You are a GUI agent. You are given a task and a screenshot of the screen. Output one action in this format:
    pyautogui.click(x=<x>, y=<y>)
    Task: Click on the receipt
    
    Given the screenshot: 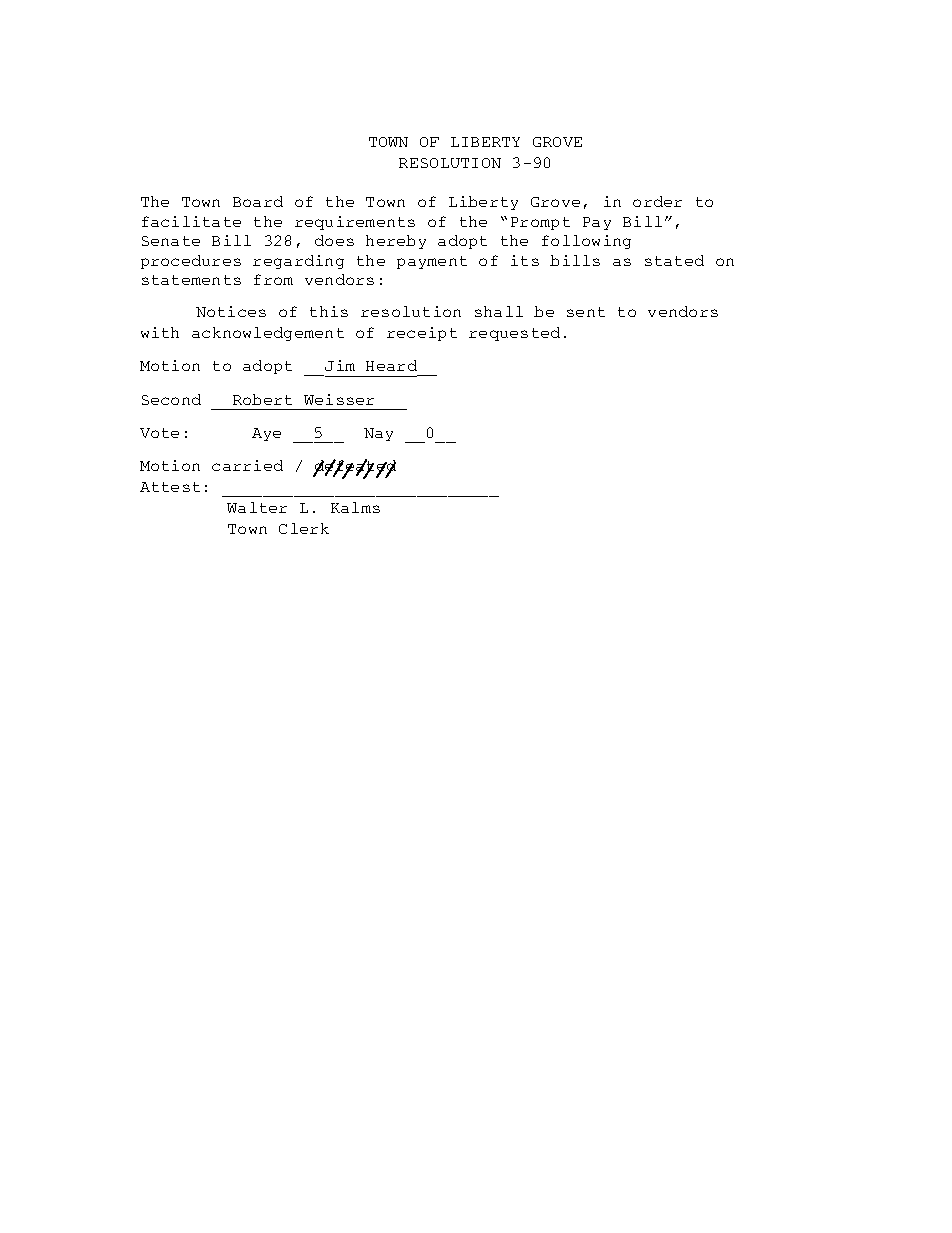 What is the action you would take?
    pyautogui.click(x=422, y=334)
